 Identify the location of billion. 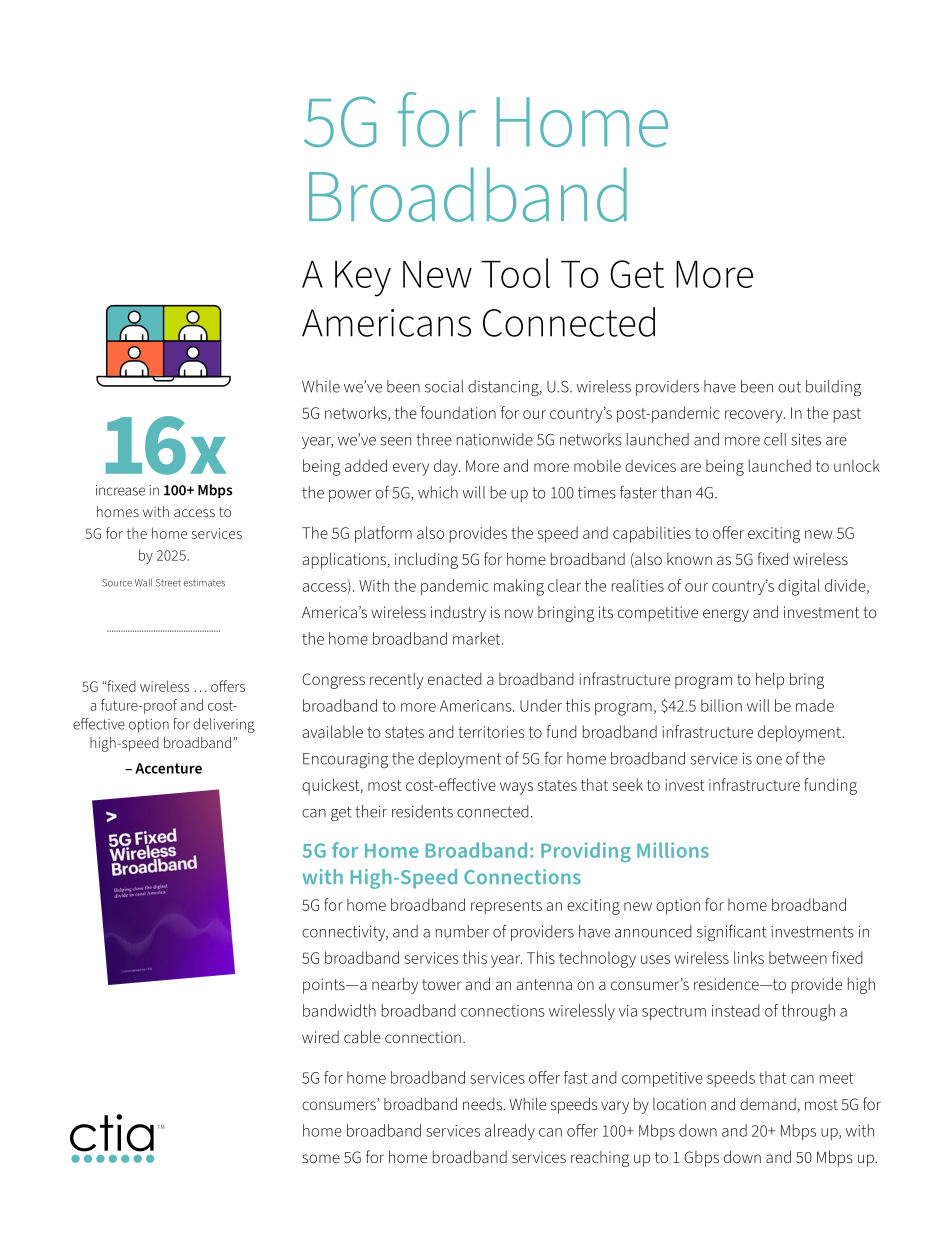
(721, 705).
